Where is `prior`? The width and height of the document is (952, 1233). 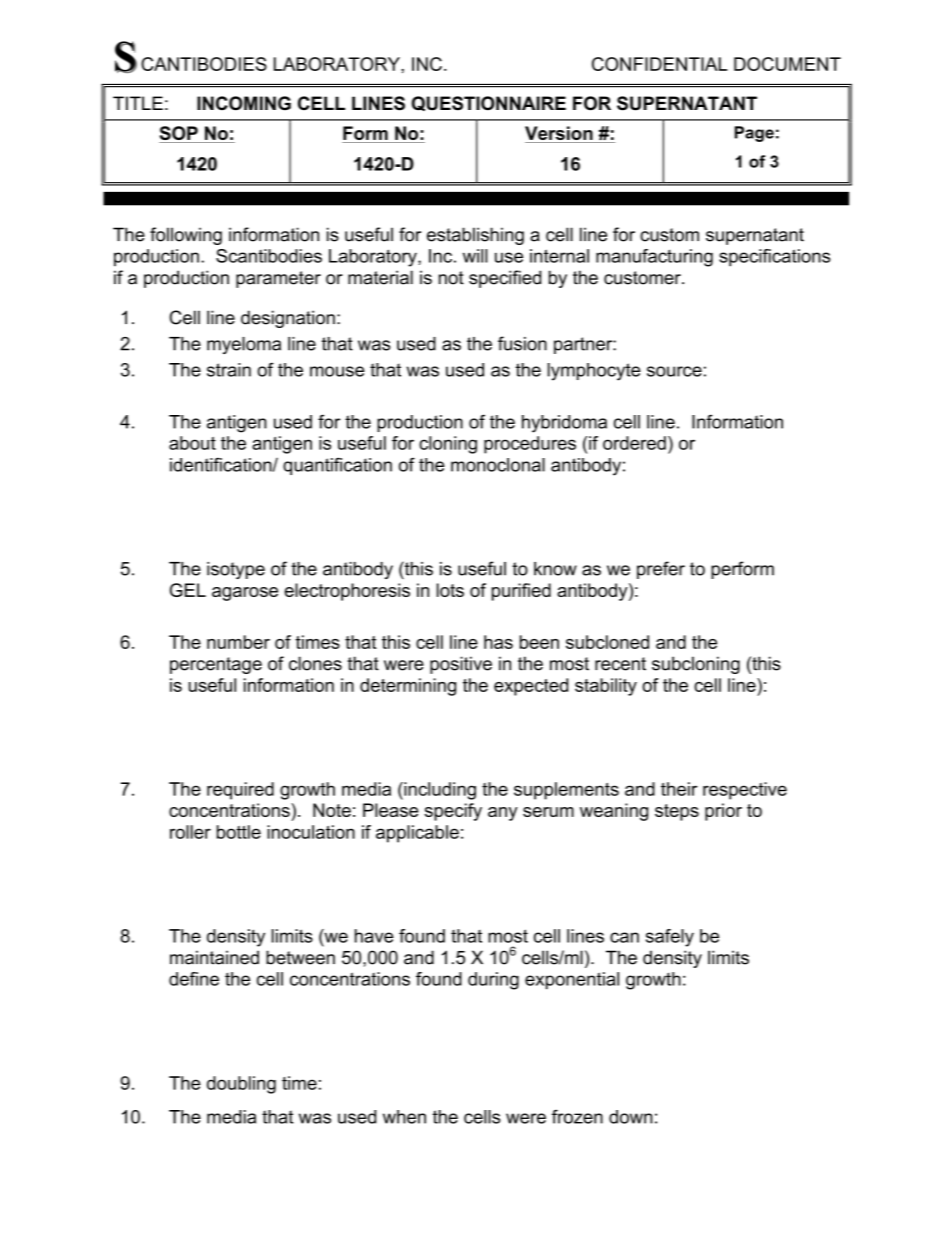 prior is located at coordinates (723, 812).
